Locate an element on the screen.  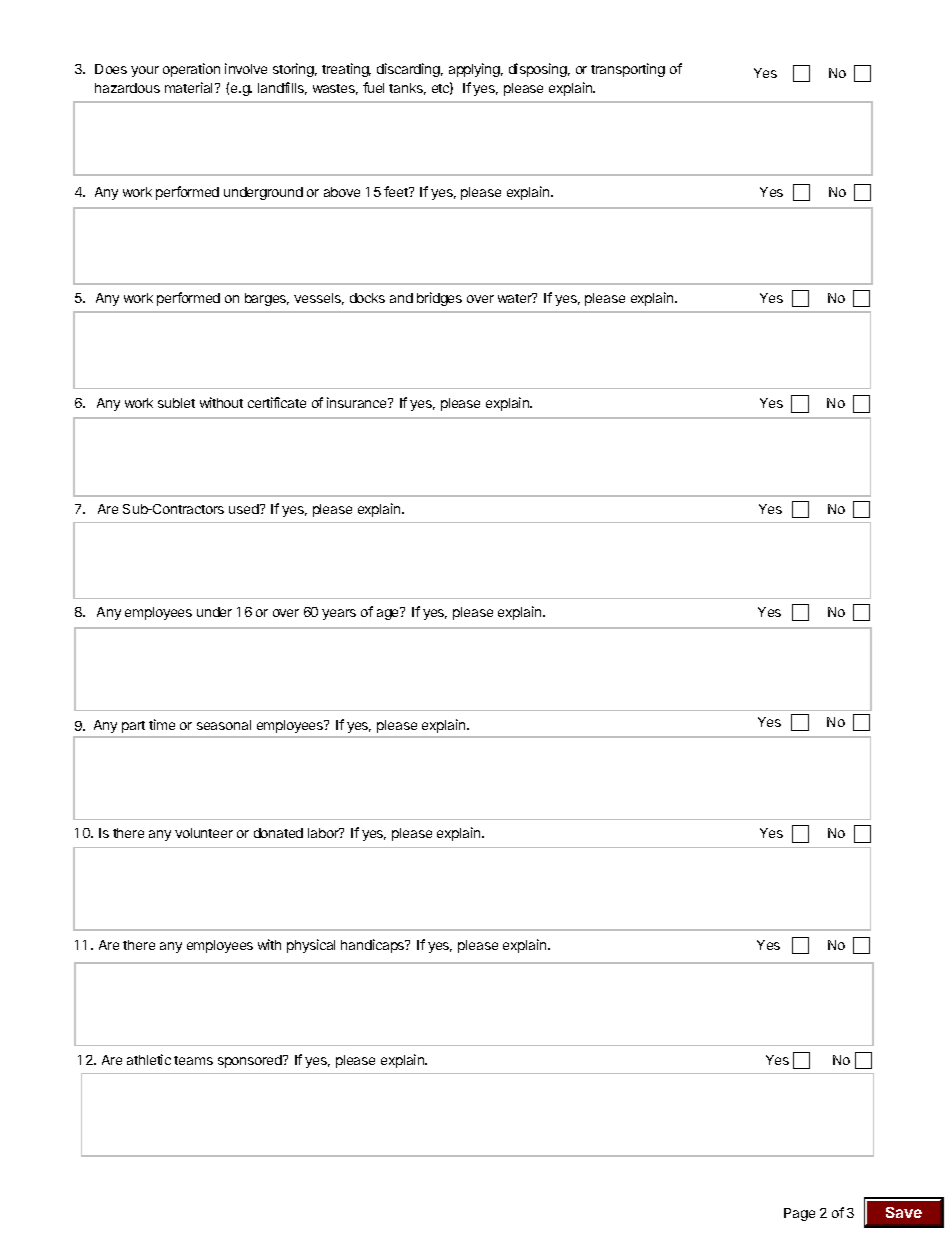
age is located at coordinates (389, 613).
